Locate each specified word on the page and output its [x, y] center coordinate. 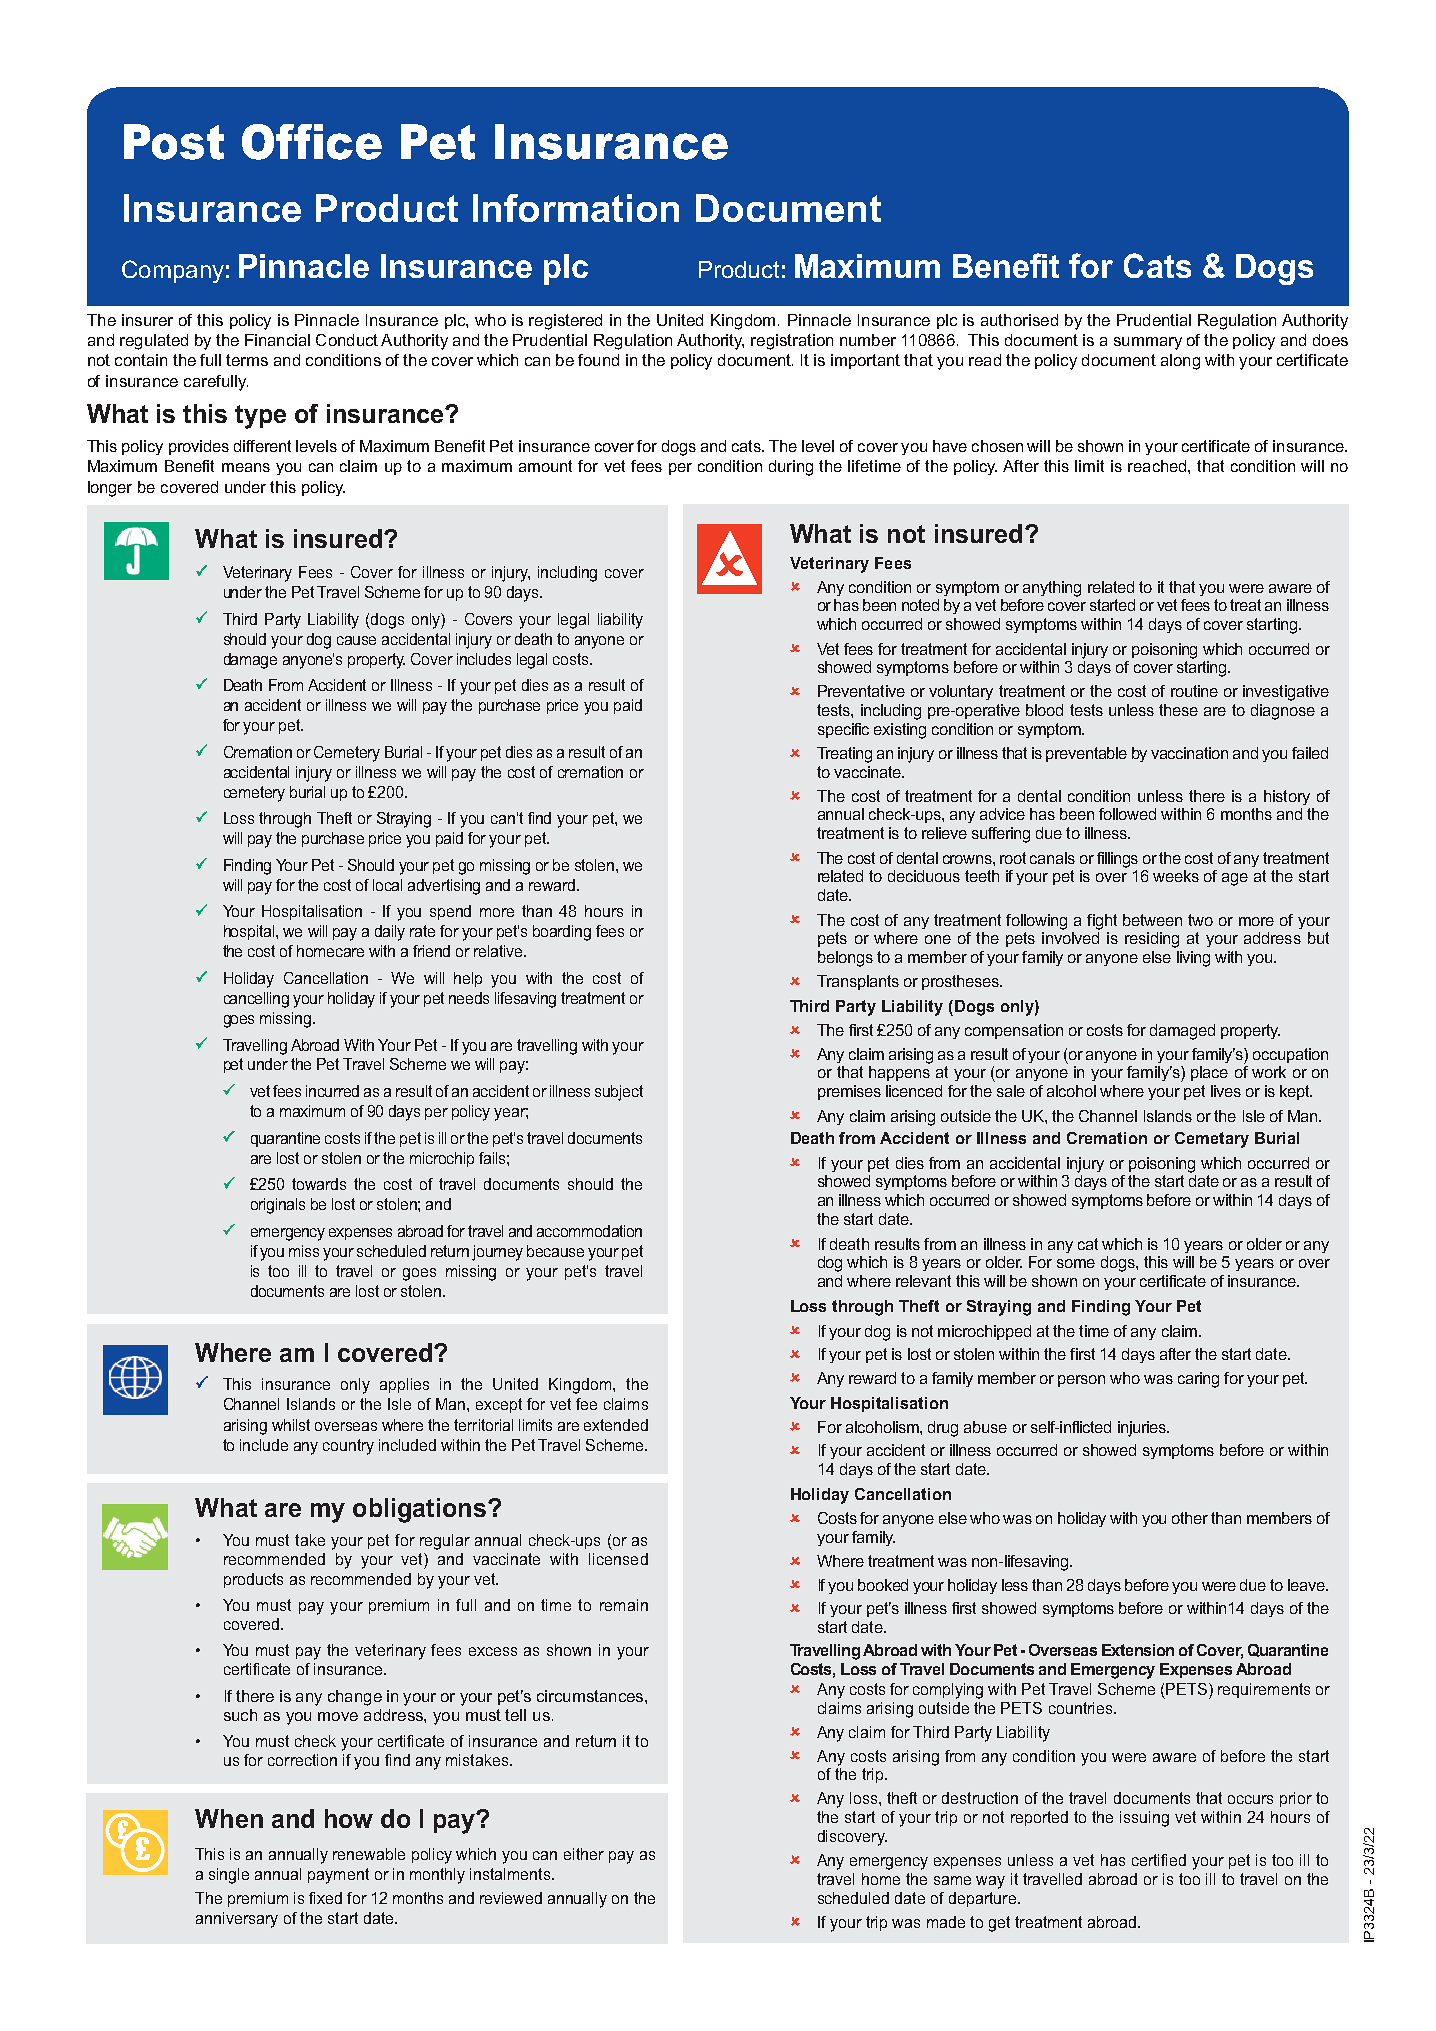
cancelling [256, 1000]
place [1209, 1073]
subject [619, 1093]
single [229, 1876]
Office [312, 142]
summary [1148, 343]
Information [576, 208]
